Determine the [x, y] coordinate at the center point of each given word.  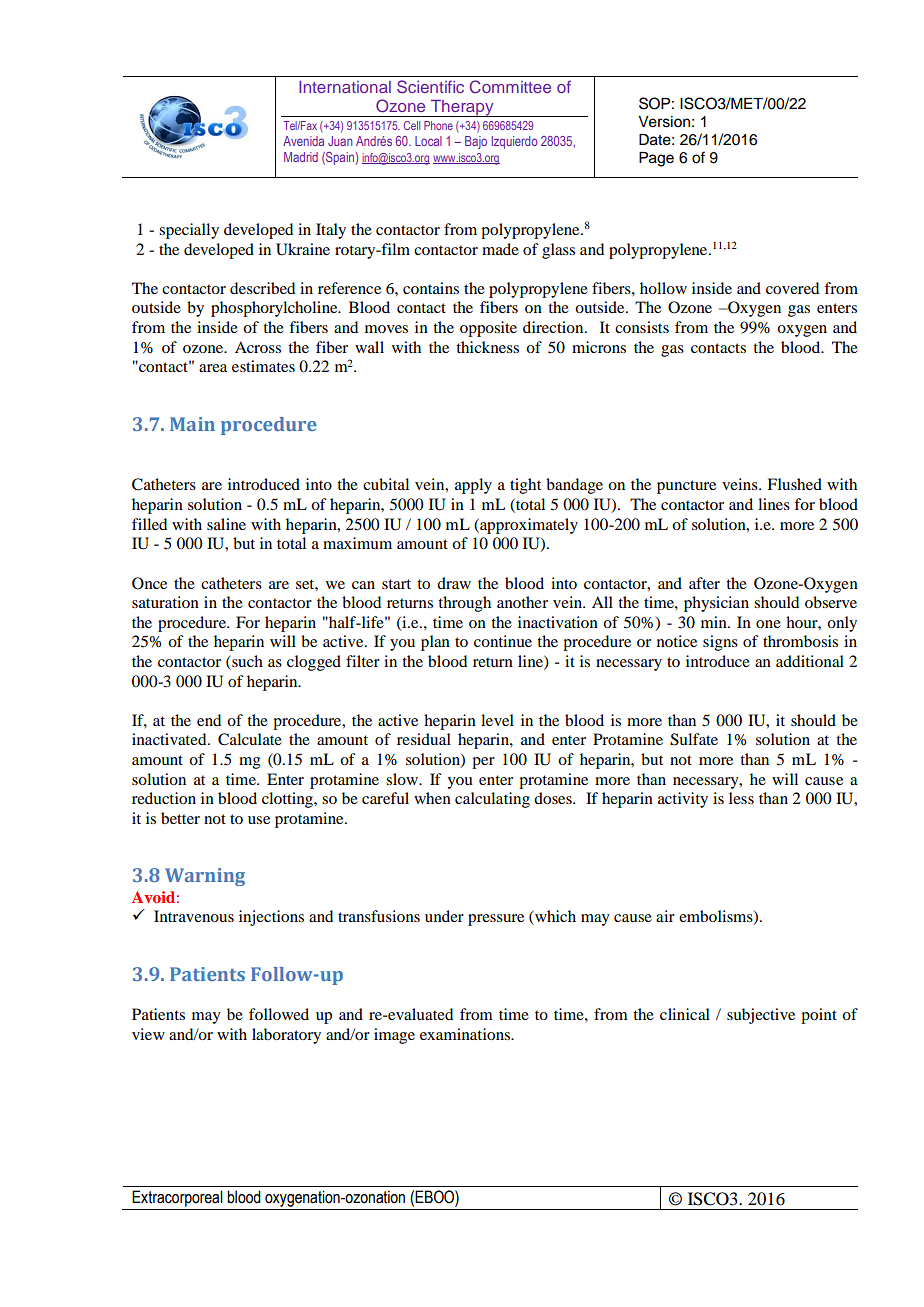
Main [192, 424]
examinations [466, 1034]
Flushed [794, 484]
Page [656, 159]
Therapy [462, 108]
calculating [492, 800]
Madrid [301, 157]
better [180, 818]
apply [473, 486]
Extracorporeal [177, 1198]
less [741, 798]
